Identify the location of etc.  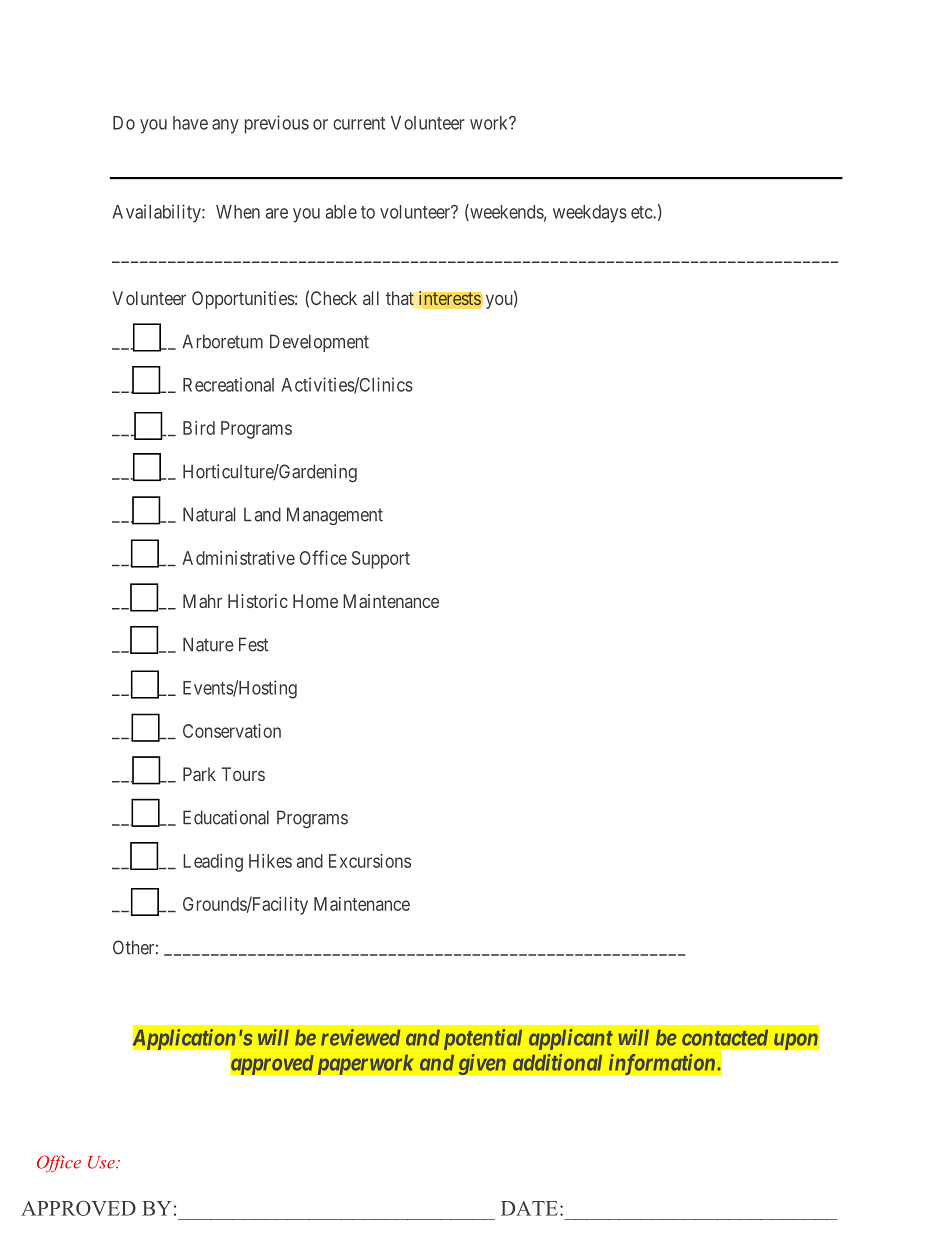
(642, 212).
